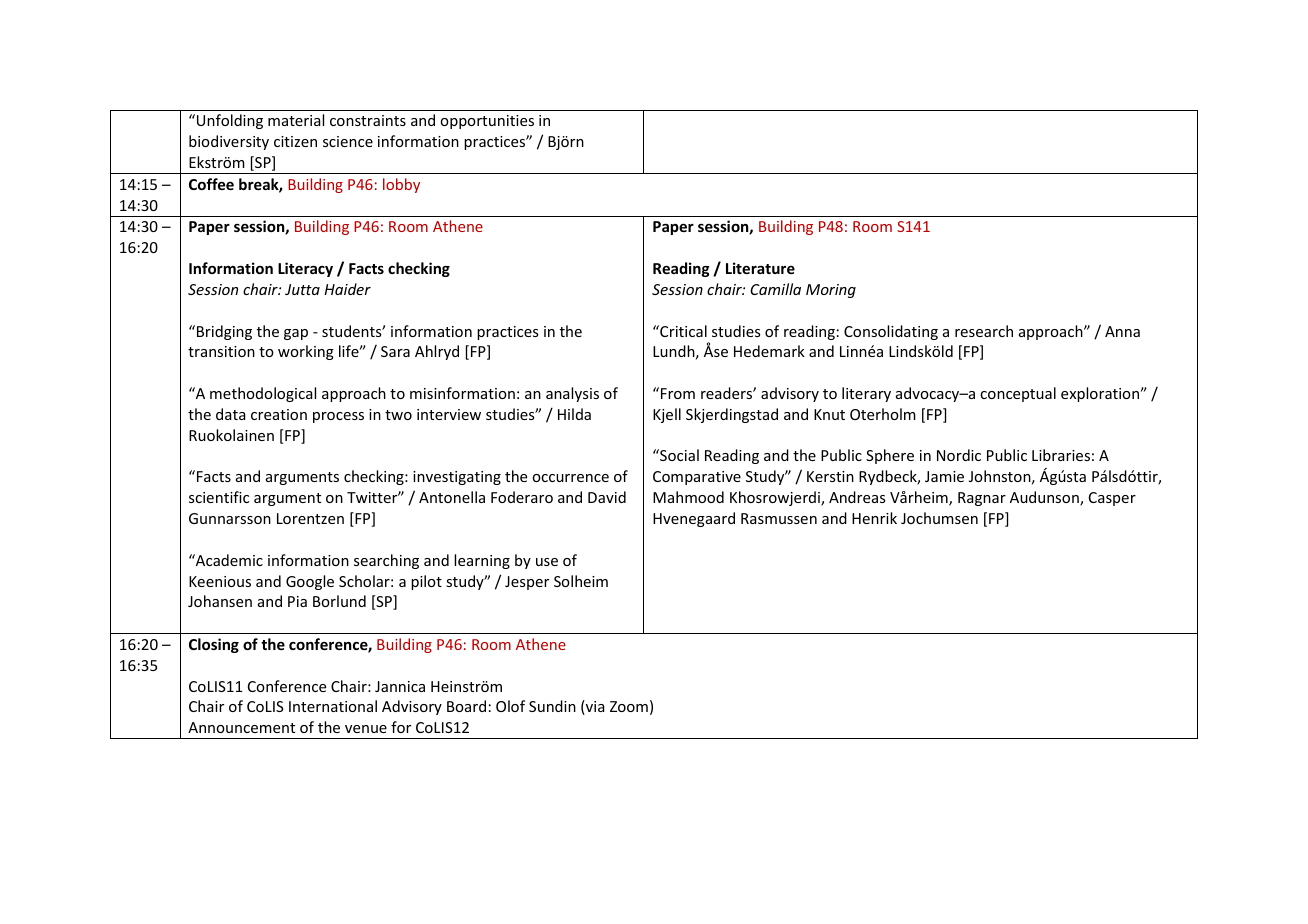  I want to click on citizen, so click(295, 141).
